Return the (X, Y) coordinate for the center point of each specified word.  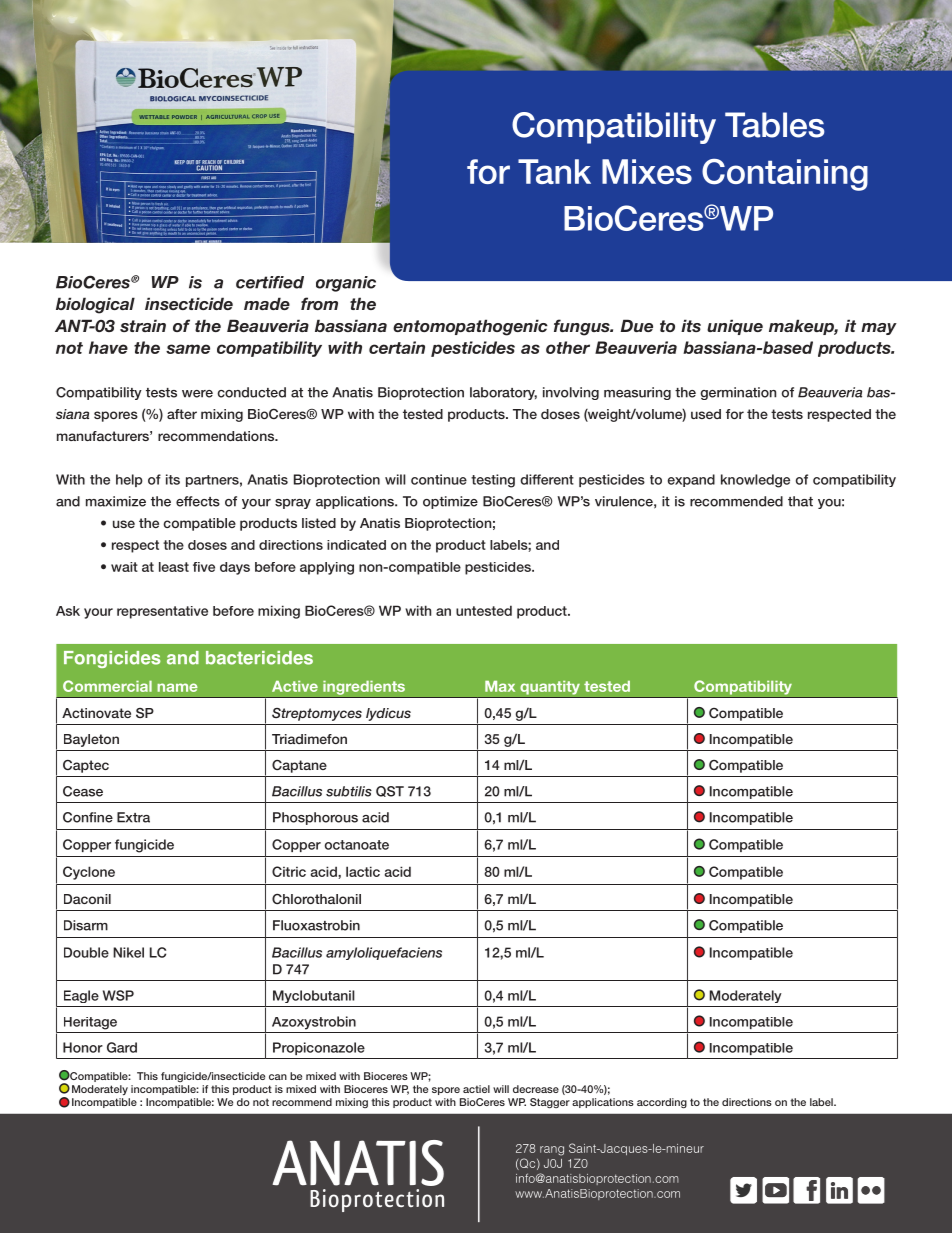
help (129, 480)
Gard (122, 1047)
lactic (363, 871)
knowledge (755, 481)
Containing (785, 175)
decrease (536, 1089)
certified (270, 282)
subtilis (349, 791)
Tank (554, 171)
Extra (133, 817)
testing (493, 481)
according (662, 1103)
